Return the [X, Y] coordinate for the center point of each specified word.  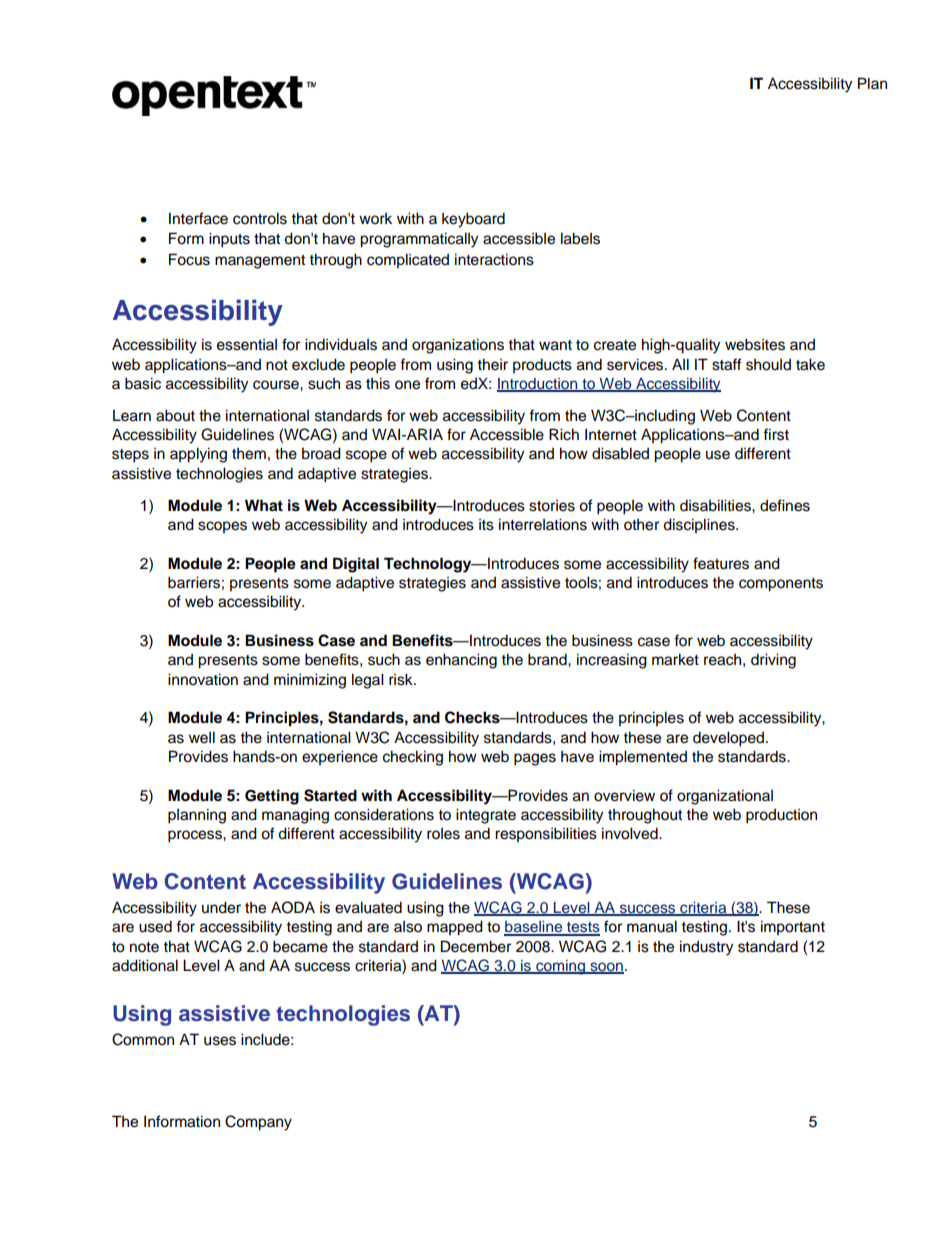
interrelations [543, 524]
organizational [725, 797]
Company [258, 1123]
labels [580, 238]
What [264, 505]
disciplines [700, 526]
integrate [486, 816]
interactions [494, 259]
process [196, 836]
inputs [229, 240]
